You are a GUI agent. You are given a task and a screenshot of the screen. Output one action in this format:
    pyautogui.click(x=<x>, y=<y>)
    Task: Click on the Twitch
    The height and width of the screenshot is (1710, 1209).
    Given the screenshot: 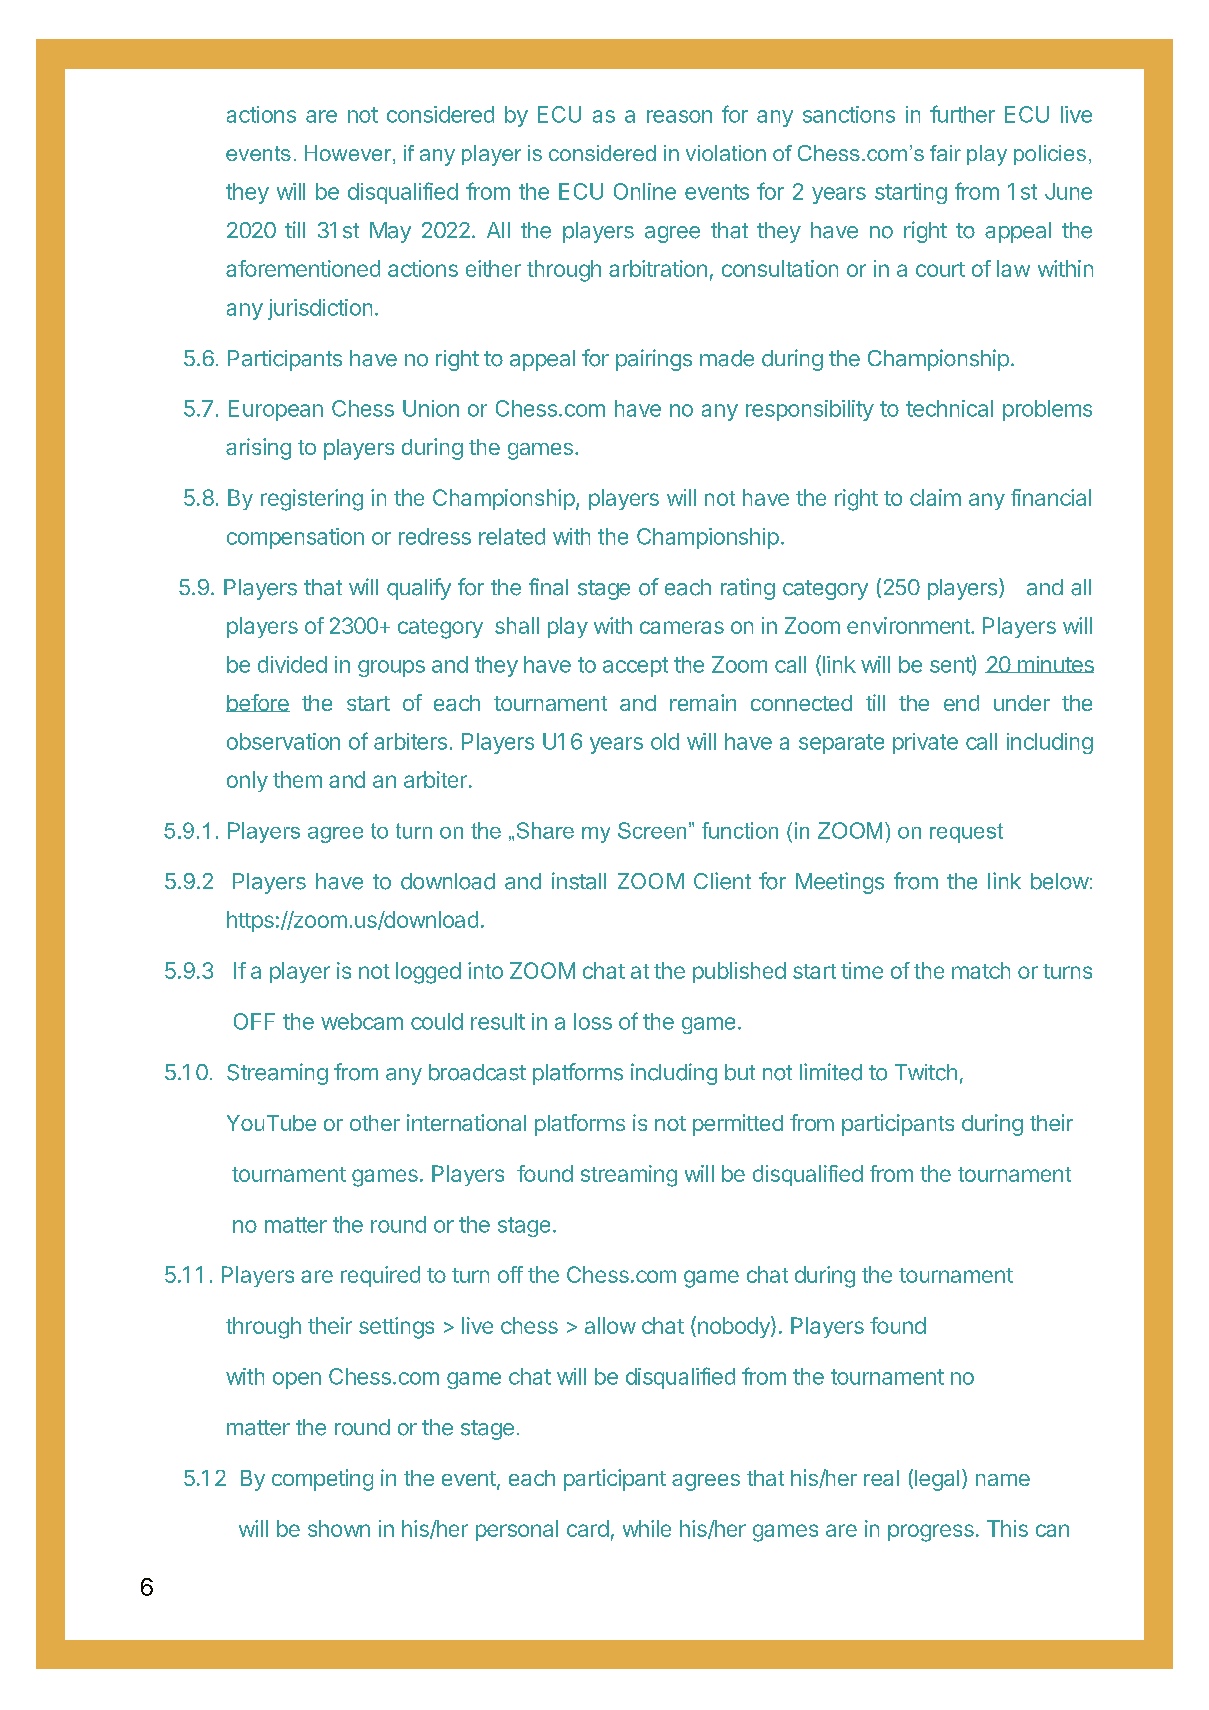 What is the action you would take?
    pyautogui.click(x=926, y=1072)
